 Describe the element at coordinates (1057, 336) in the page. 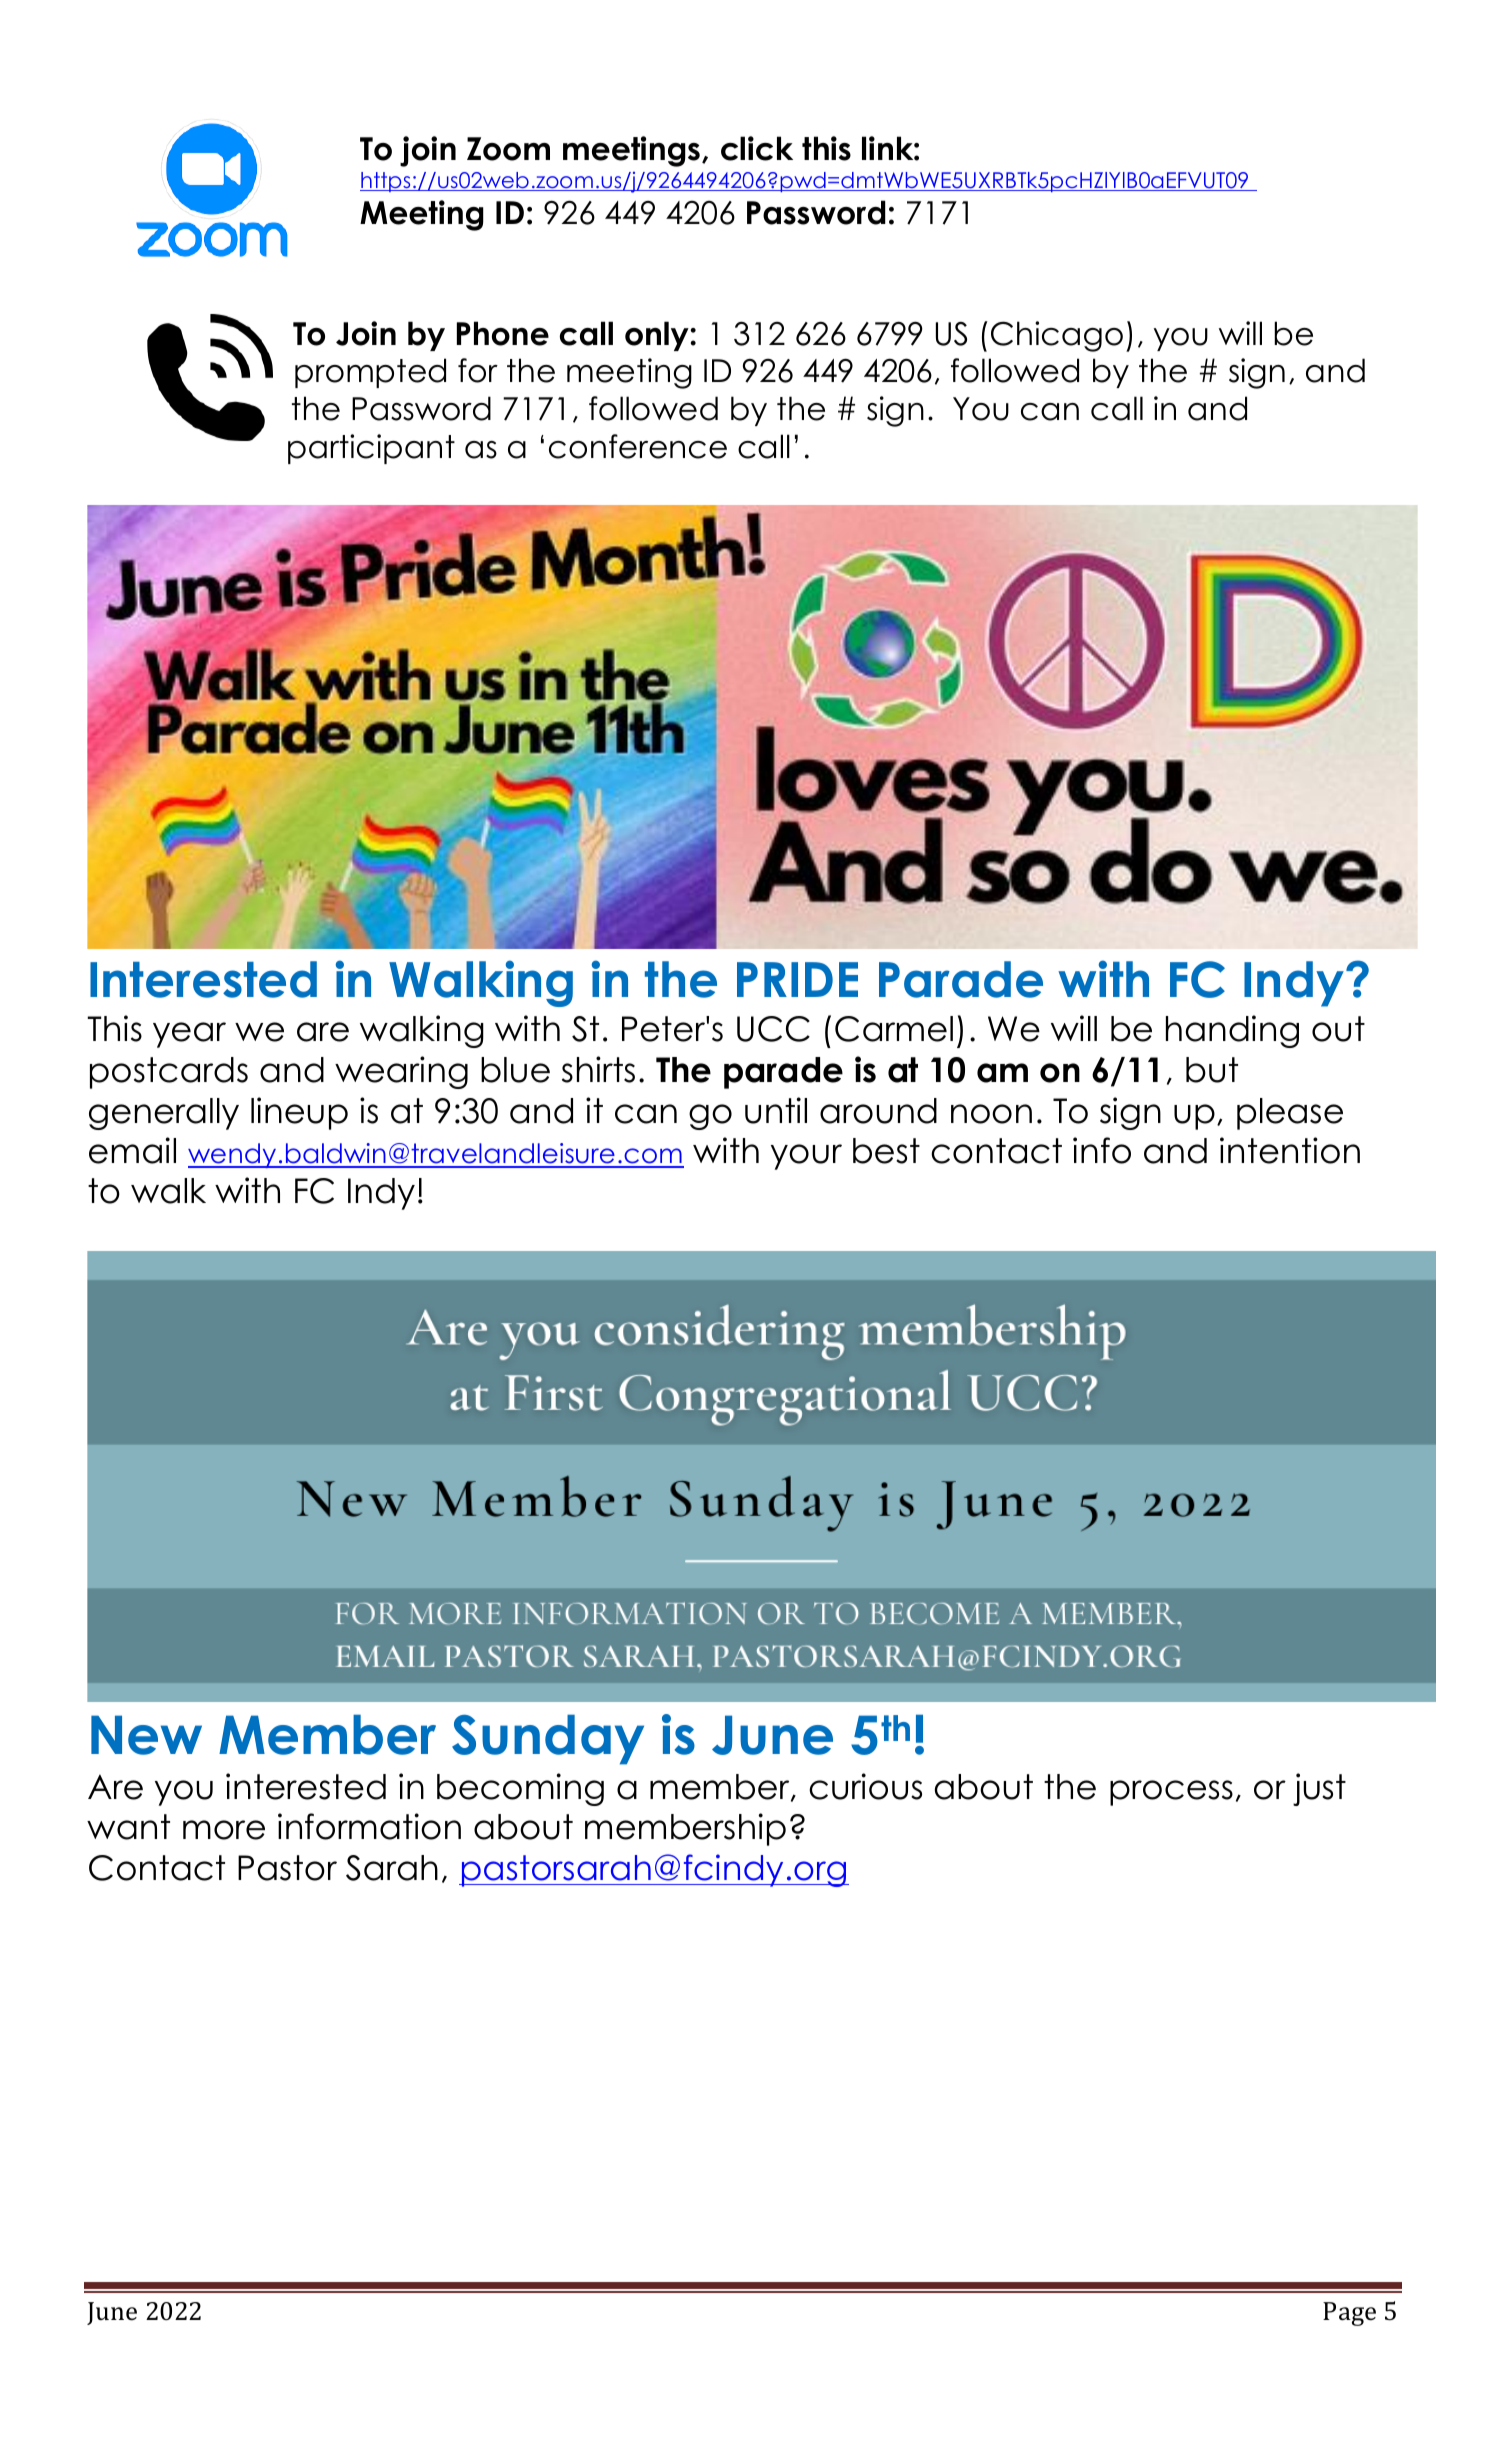

I see `Chicago` at that location.
